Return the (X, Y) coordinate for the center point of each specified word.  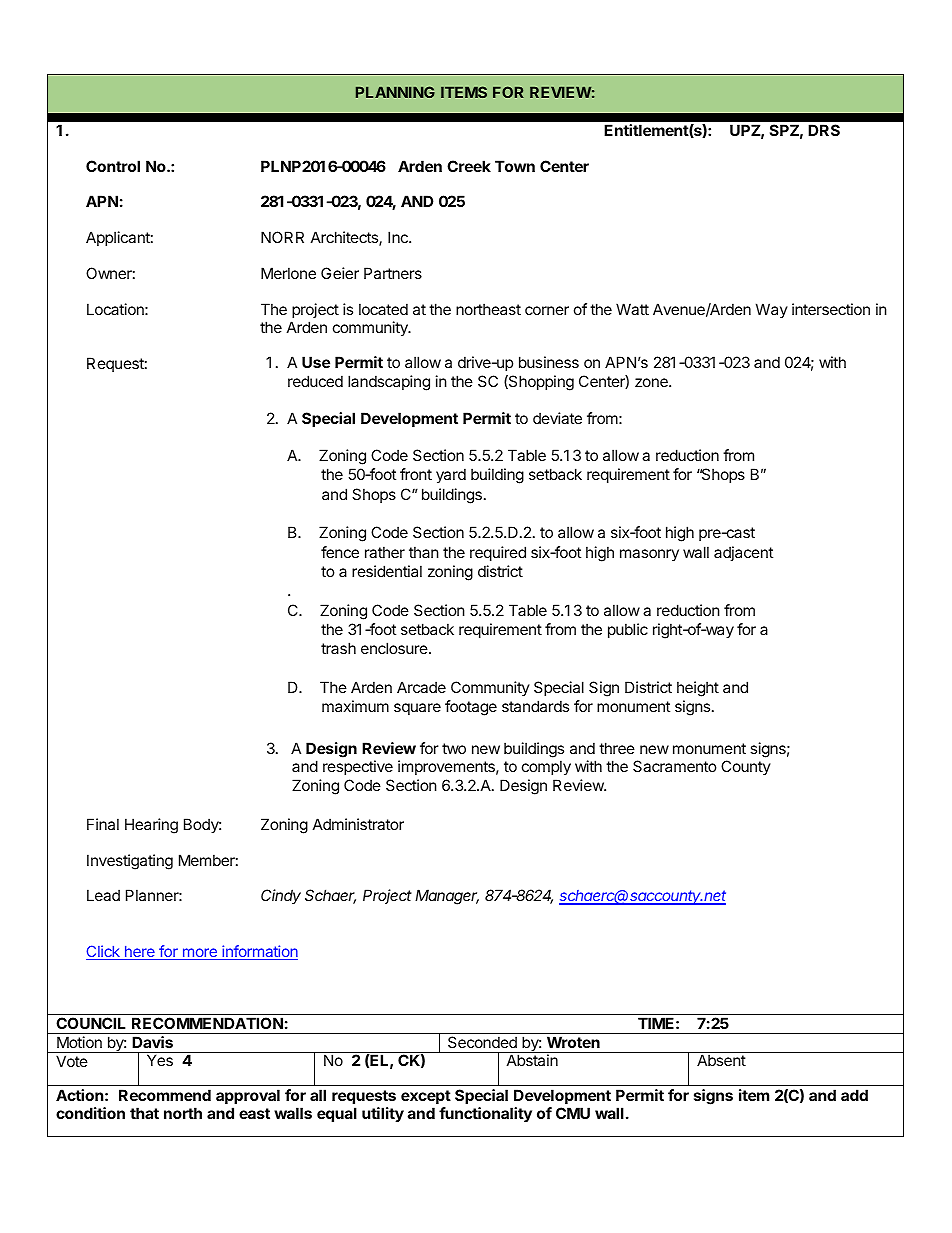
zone (652, 382)
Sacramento (675, 766)
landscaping (389, 383)
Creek (469, 166)
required (498, 553)
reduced (315, 381)
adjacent (743, 553)
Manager (447, 897)
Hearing (151, 826)
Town (515, 166)
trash (338, 648)
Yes (160, 1060)
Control (113, 166)
